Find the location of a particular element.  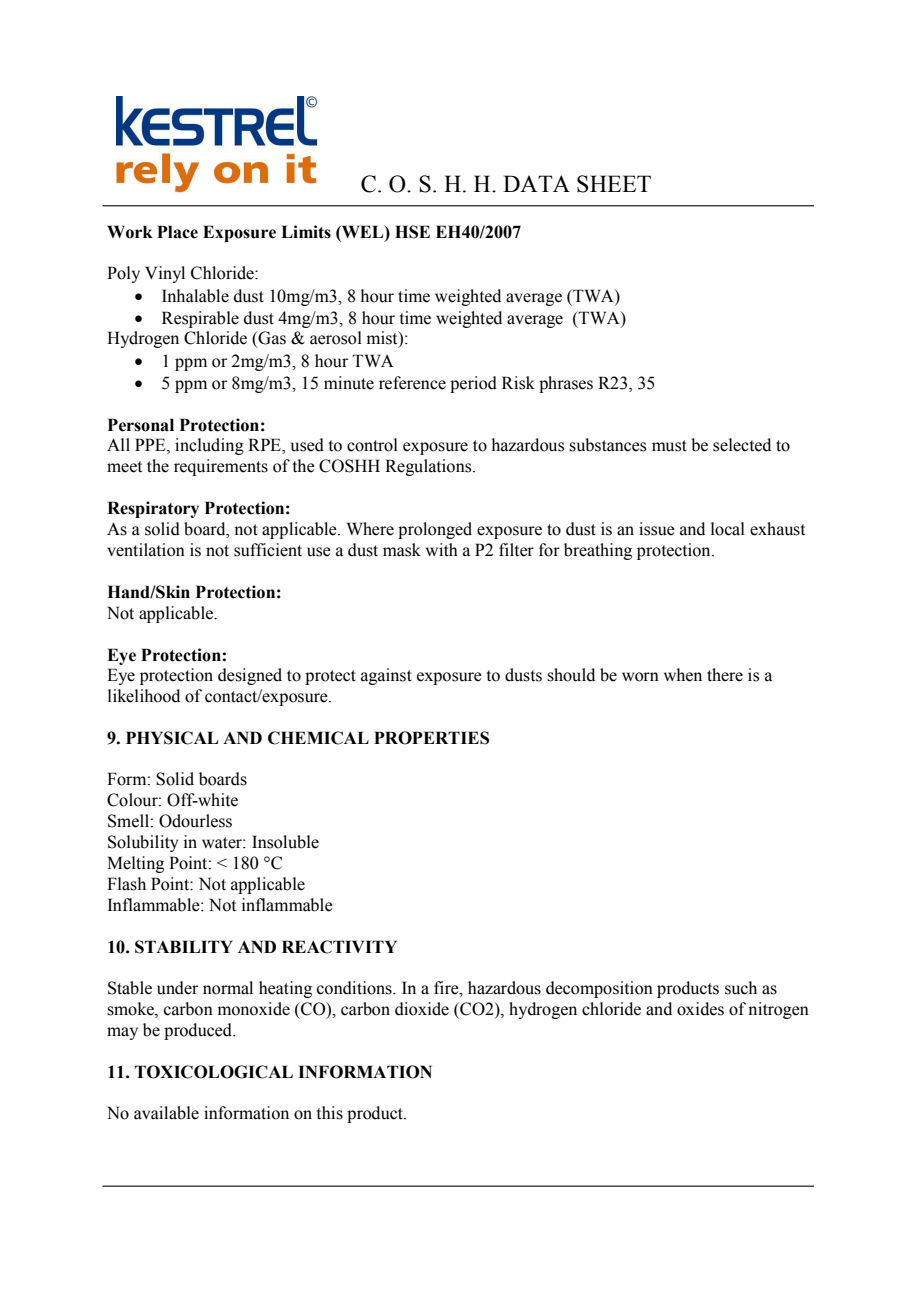

including is located at coordinates (209, 446).
